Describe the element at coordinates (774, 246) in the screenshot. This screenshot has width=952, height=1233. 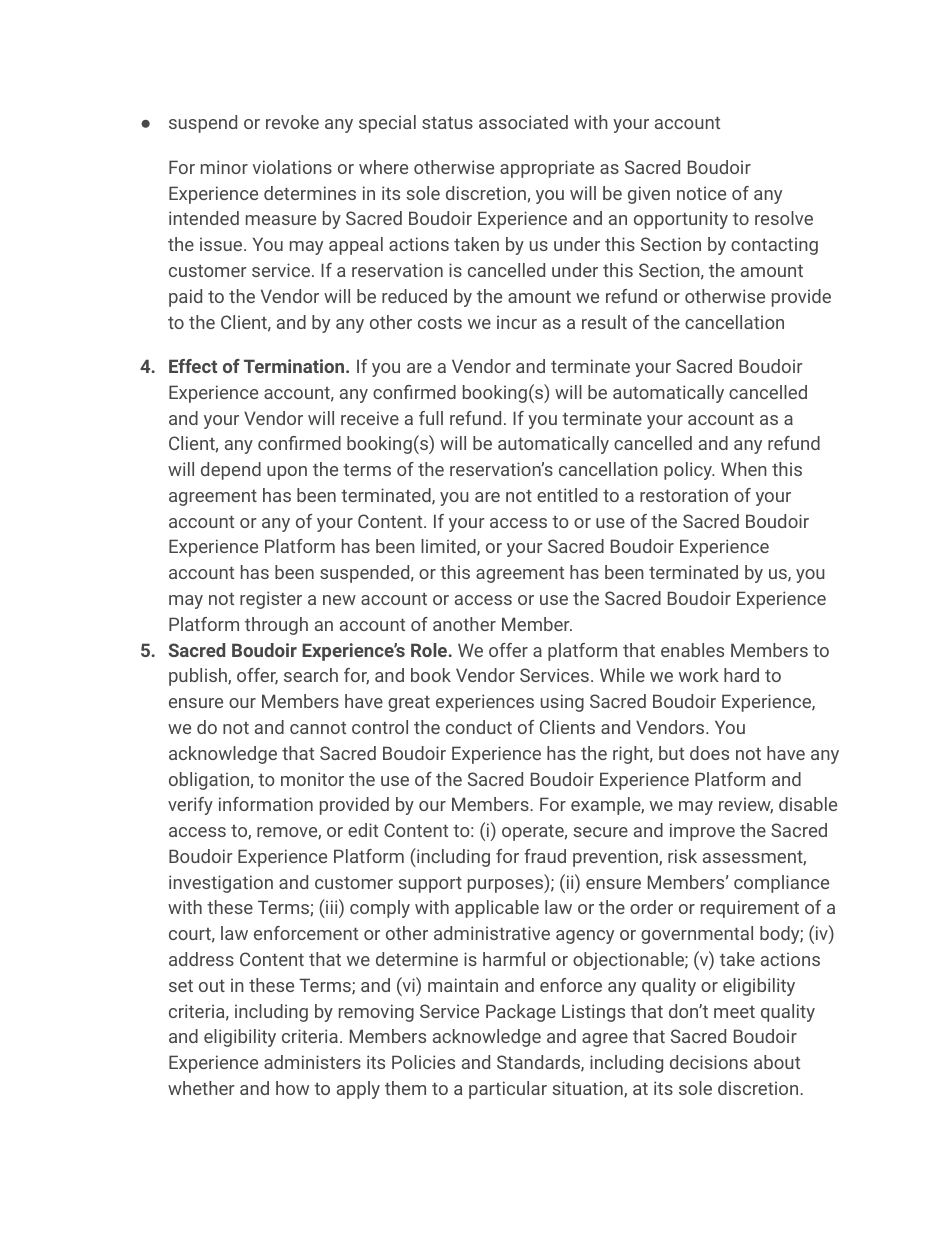
I see `contacting` at that location.
